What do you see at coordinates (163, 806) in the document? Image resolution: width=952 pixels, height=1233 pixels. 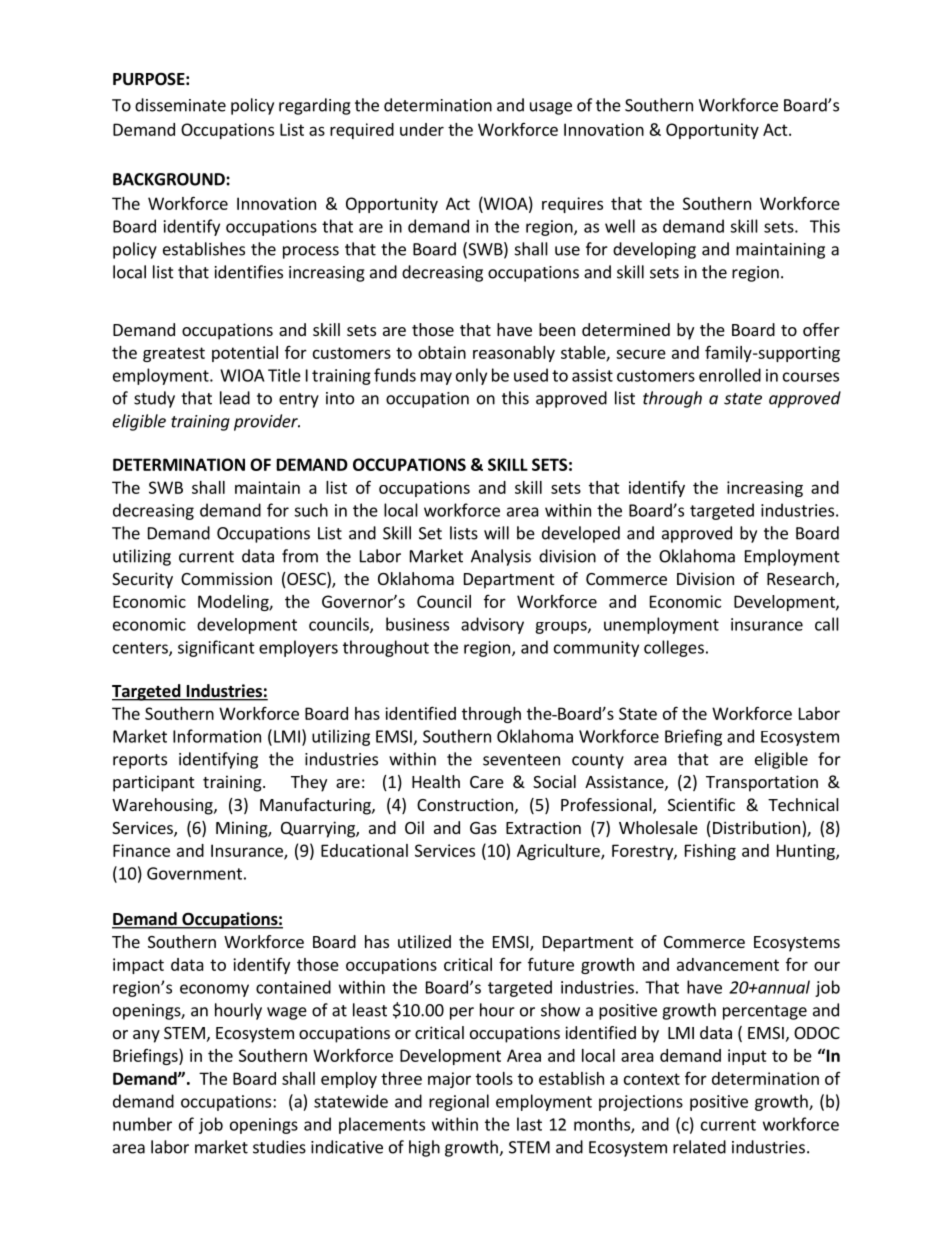 I see `Warehousing` at bounding box center [163, 806].
